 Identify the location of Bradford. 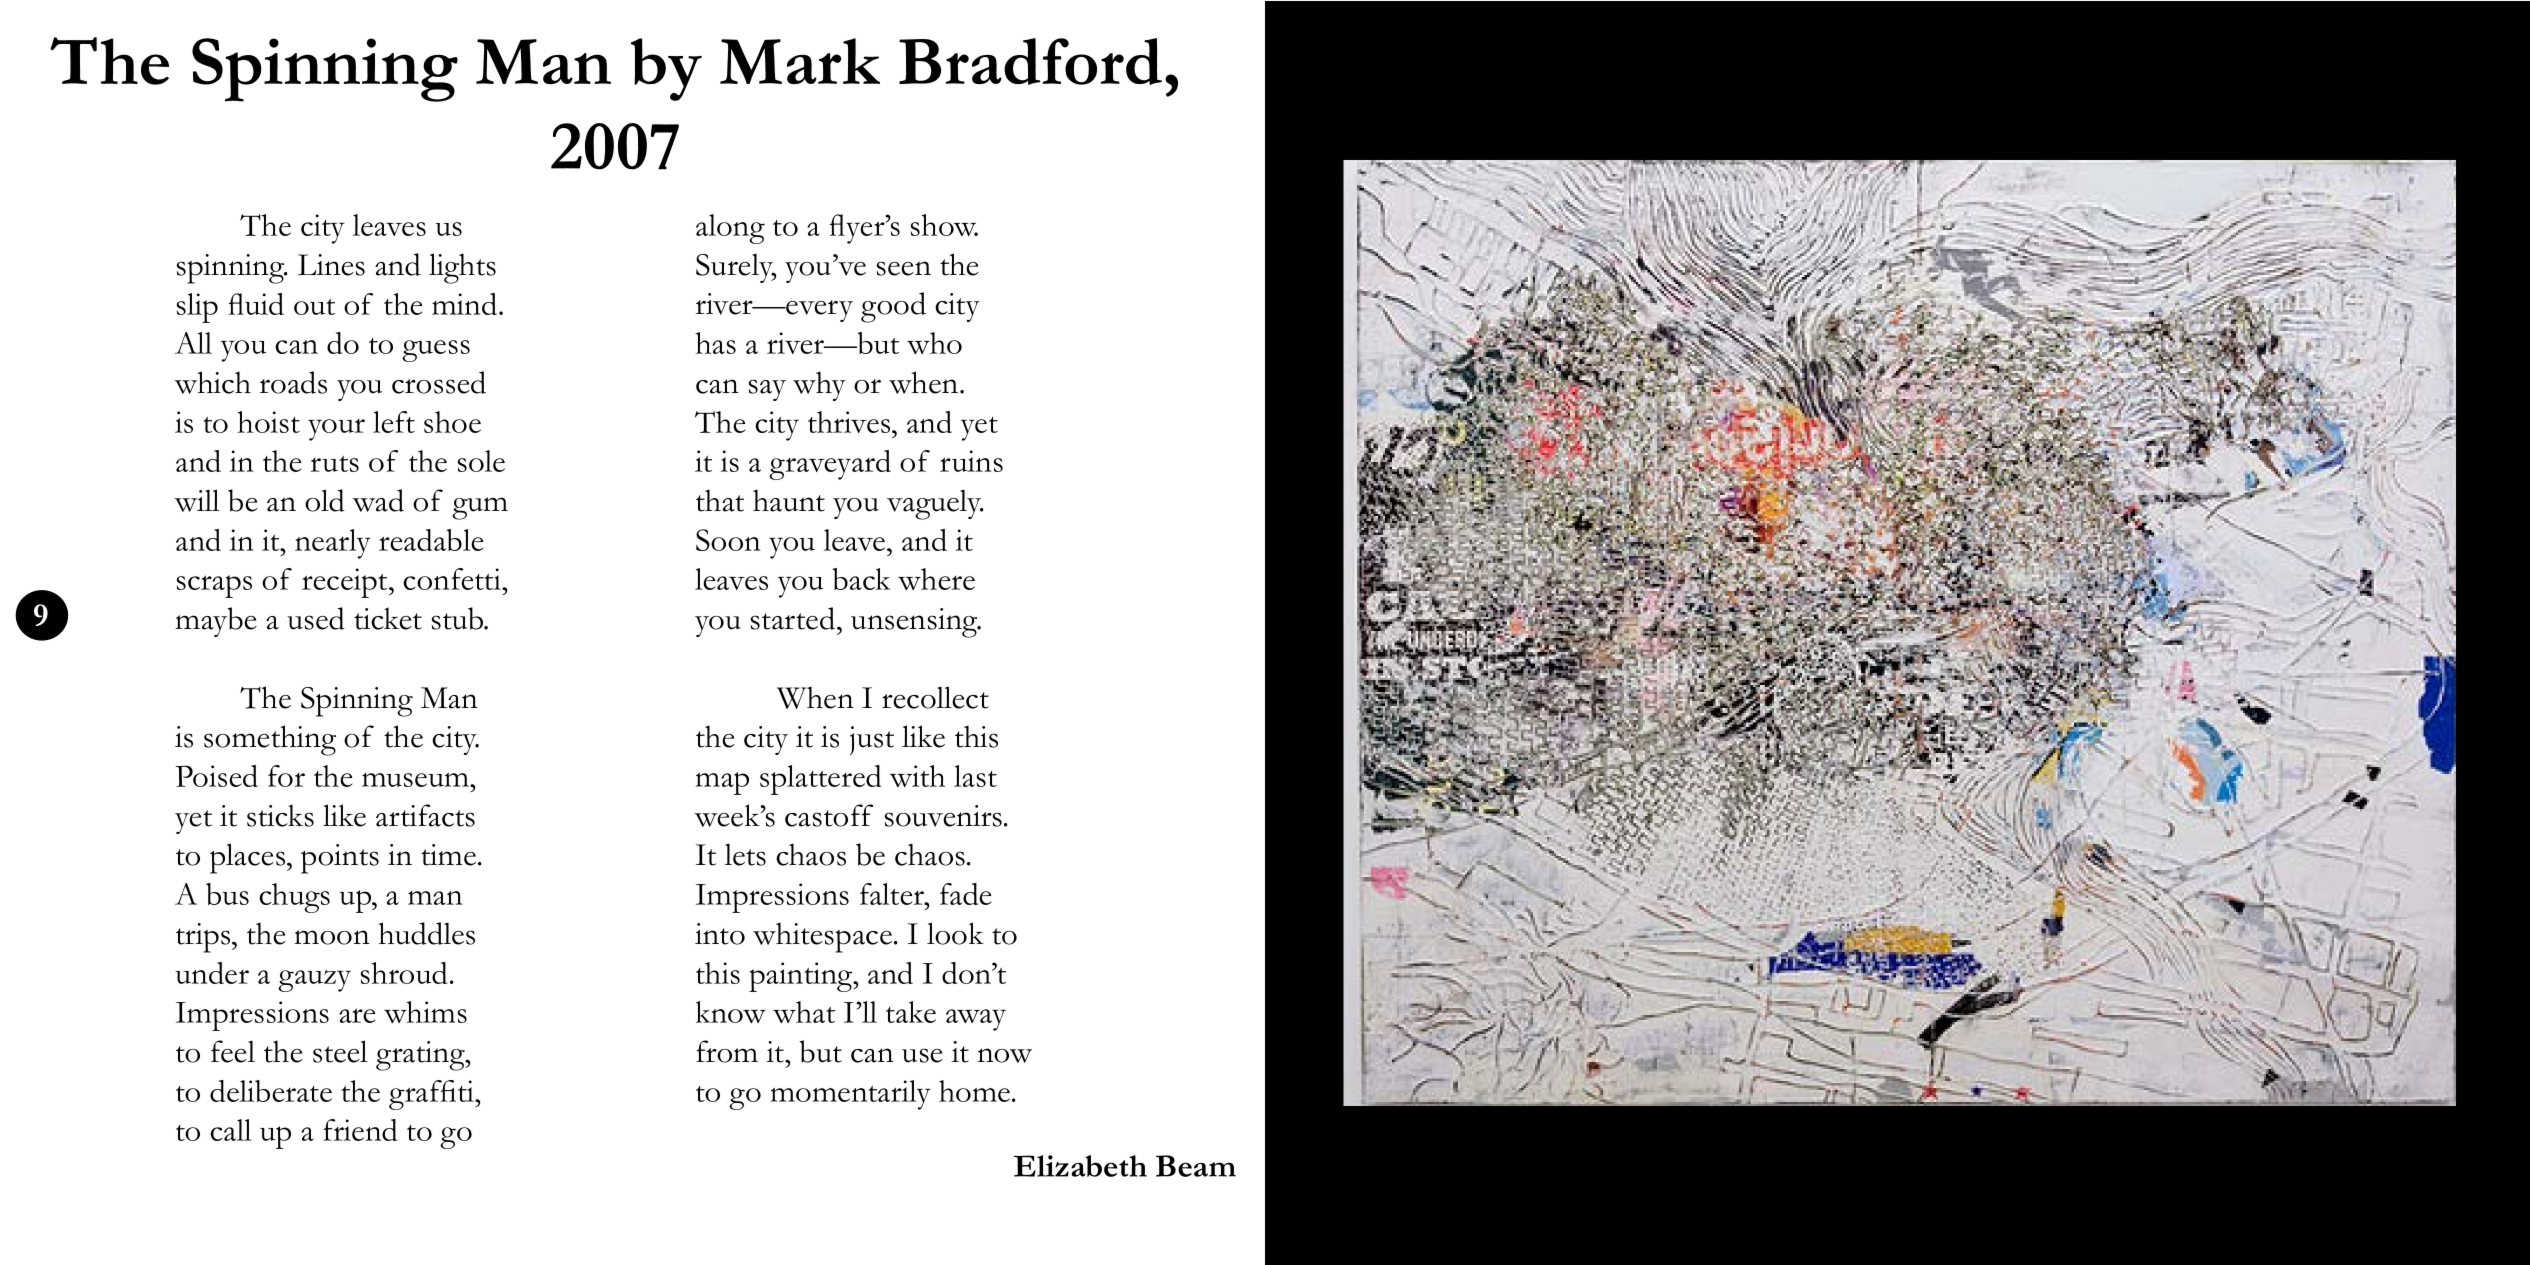
(1030, 61).
